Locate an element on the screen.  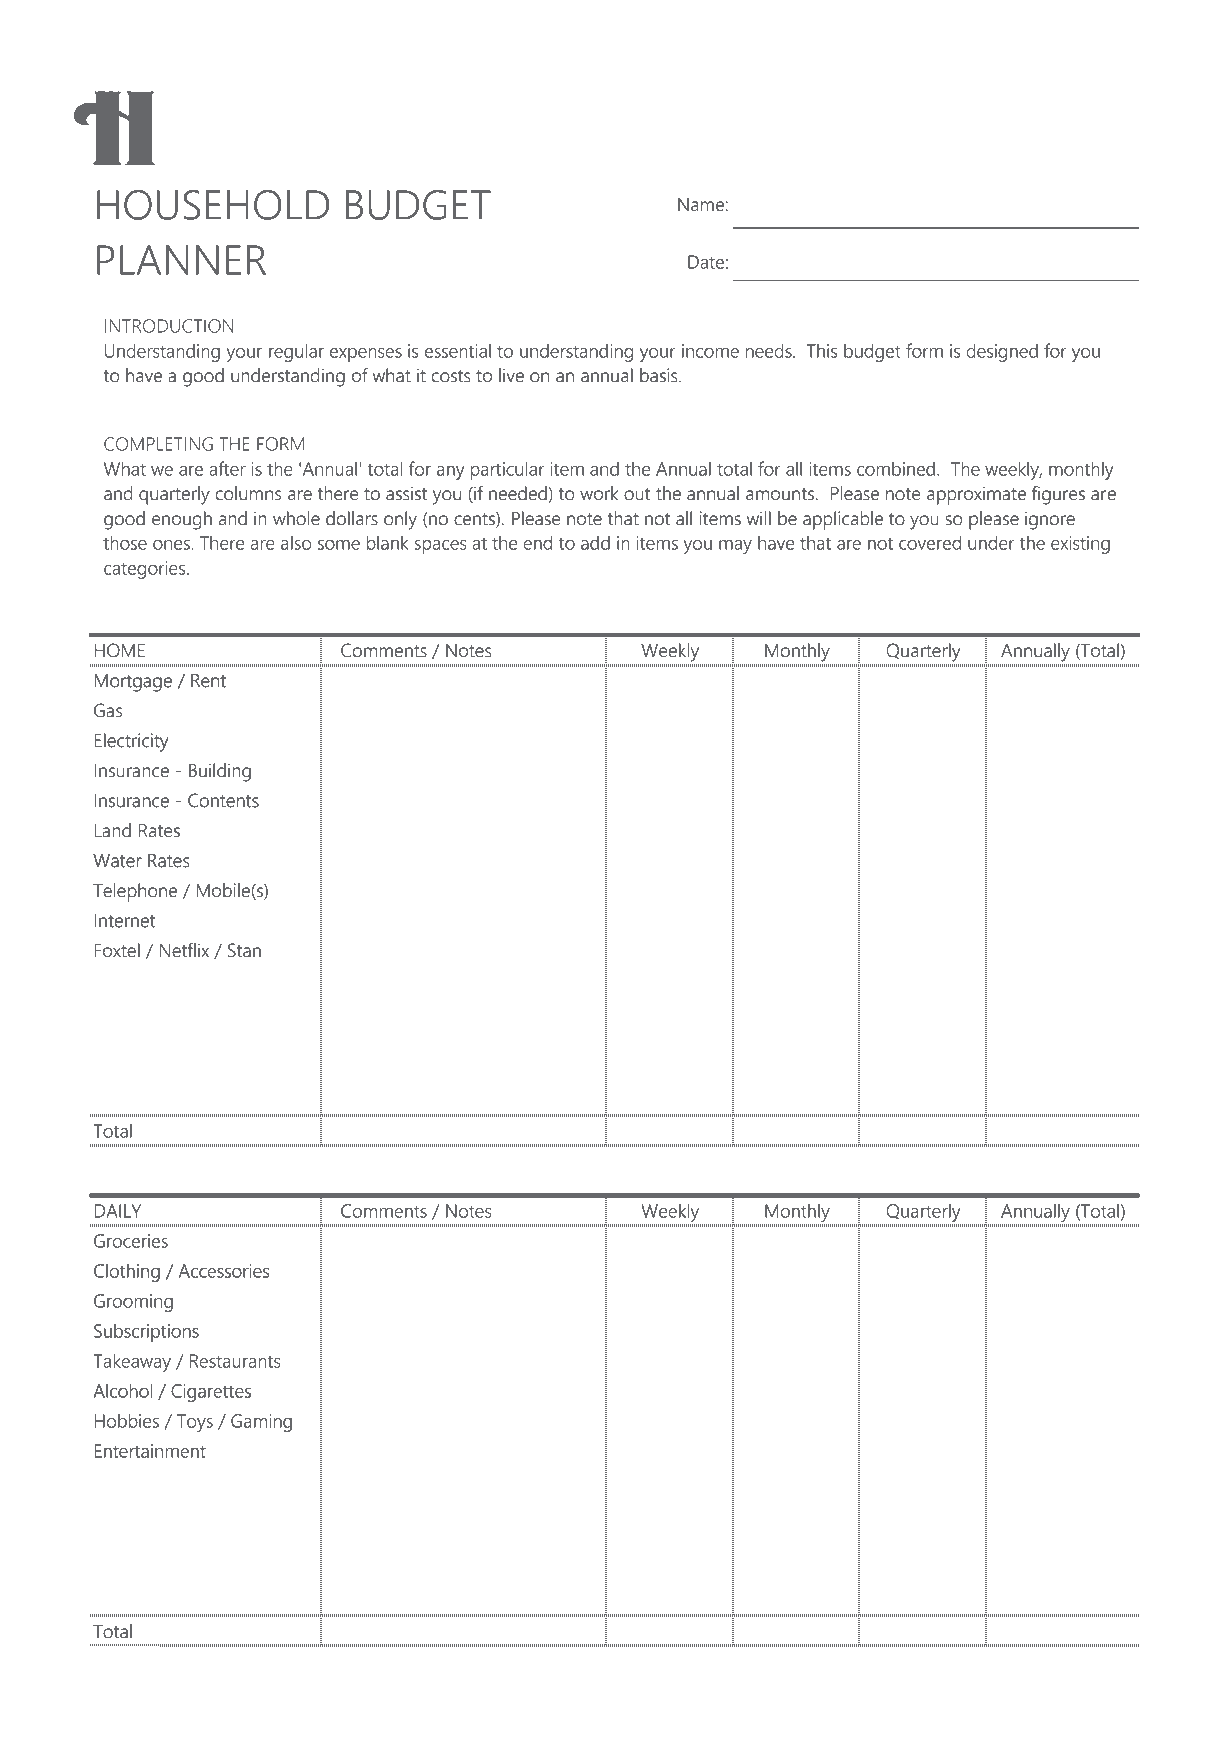
Contents is located at coordinates (223, 800).
